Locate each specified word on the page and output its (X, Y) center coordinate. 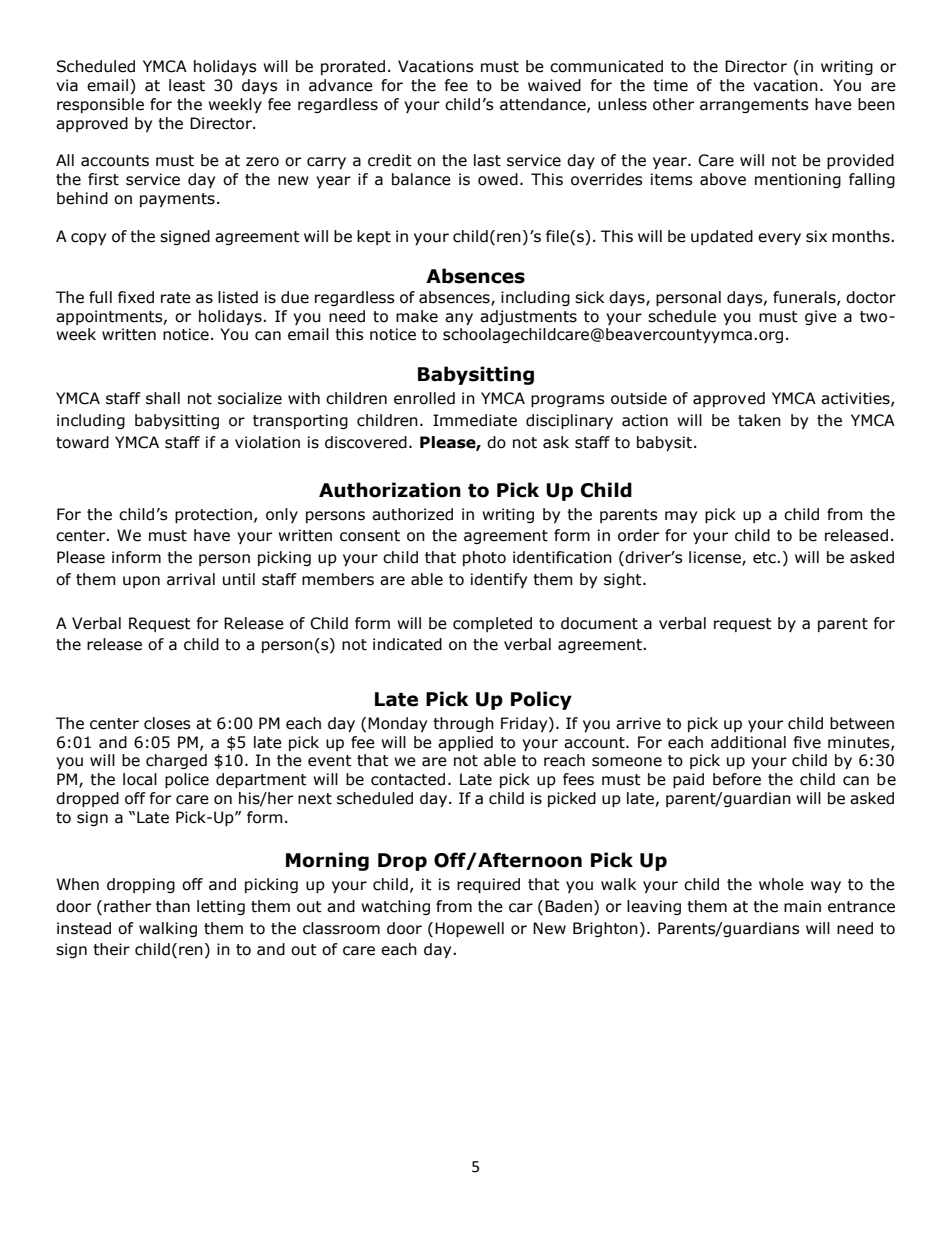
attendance (544, 105)
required (488, 885)
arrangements (754, 106)
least (187, 85)
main (802, 906)
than (173, 906)
